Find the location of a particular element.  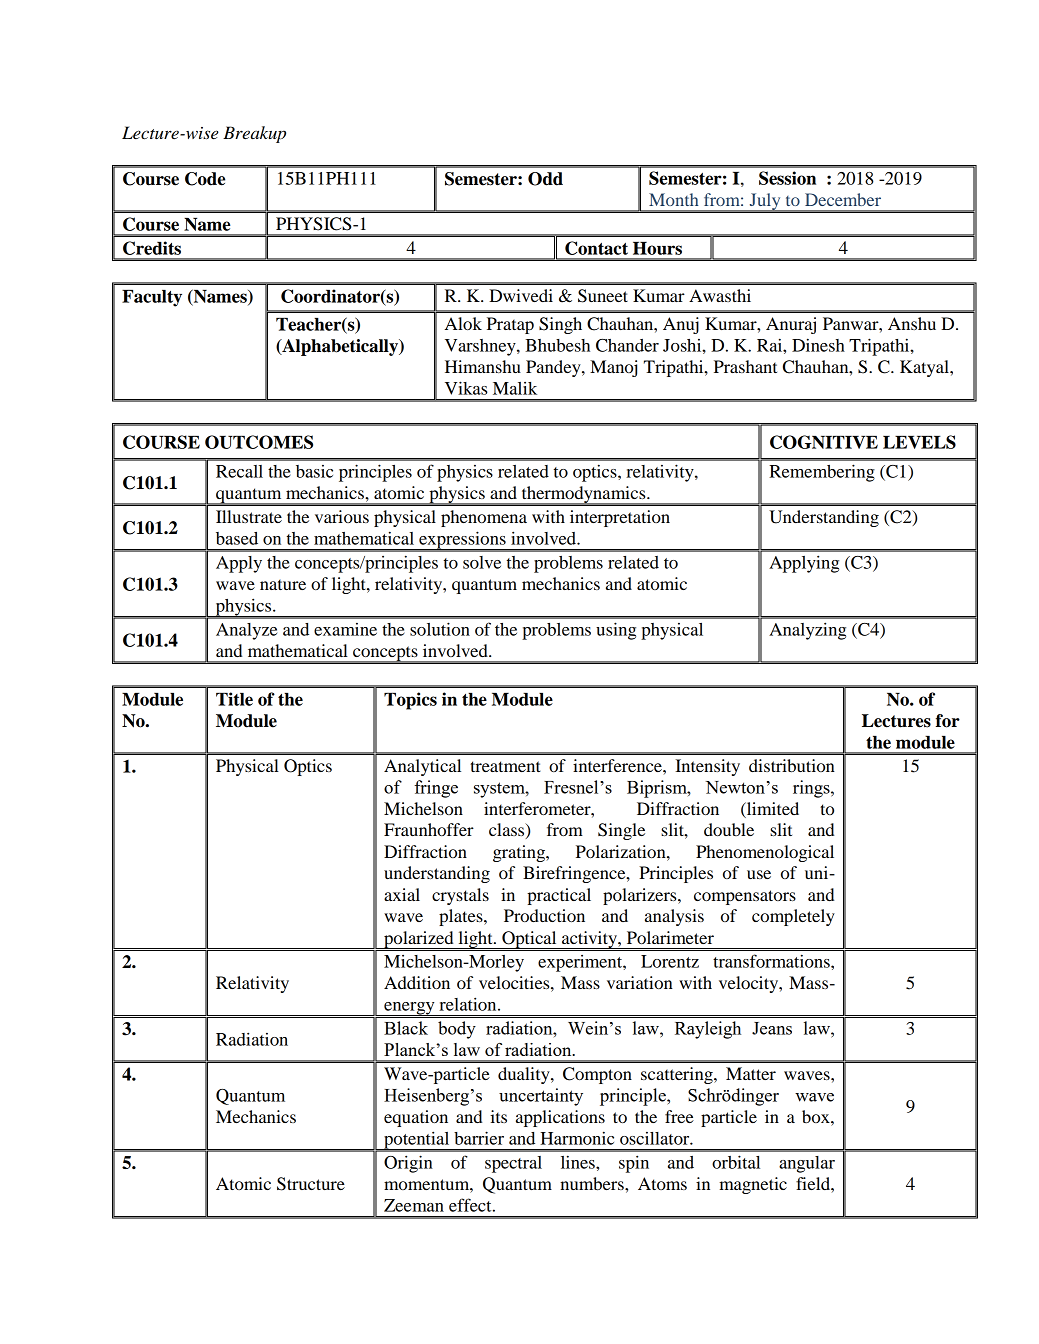

Malik is located at coordinates (515, 388).
